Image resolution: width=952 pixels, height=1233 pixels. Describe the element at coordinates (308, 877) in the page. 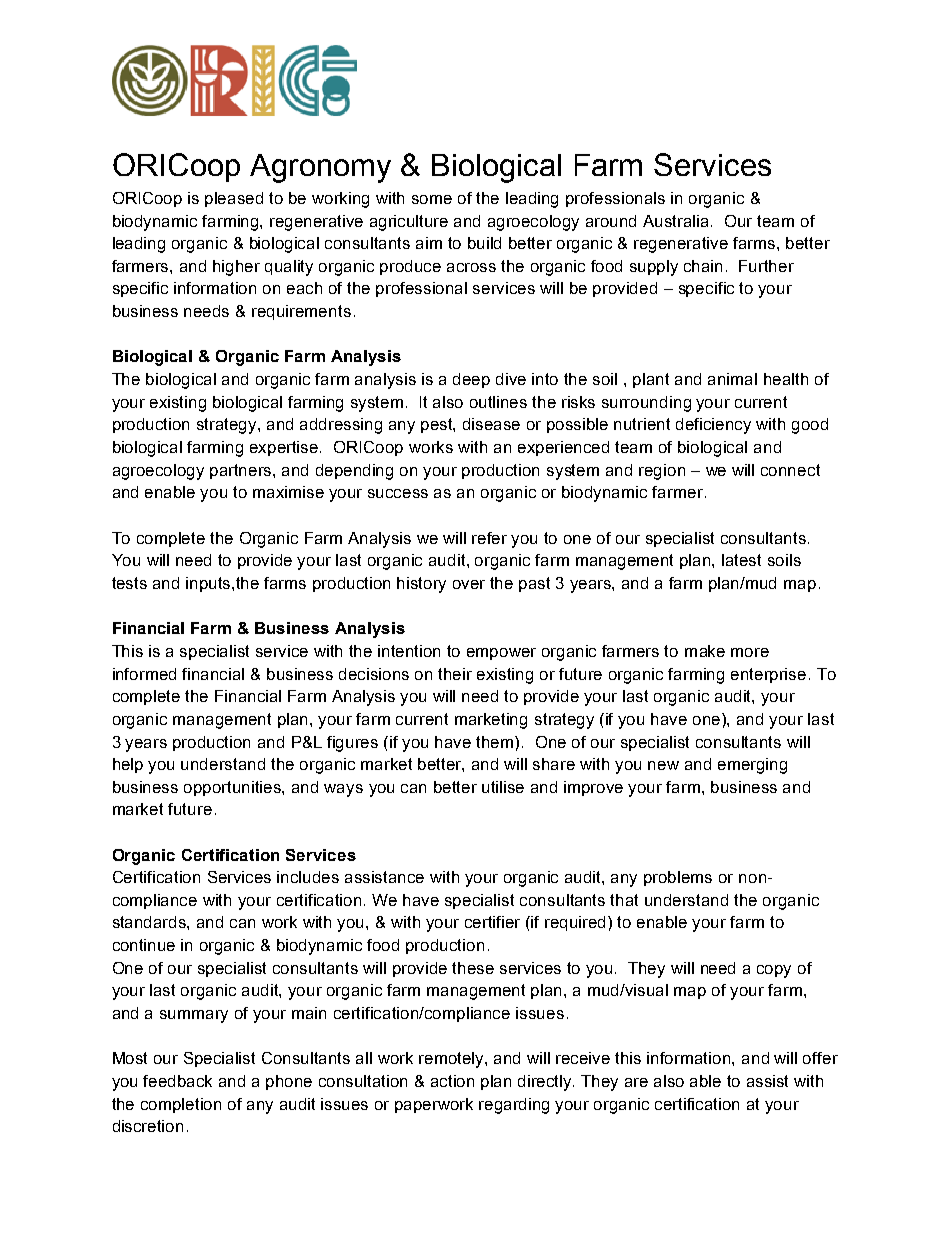

I see `includes` at that location.
